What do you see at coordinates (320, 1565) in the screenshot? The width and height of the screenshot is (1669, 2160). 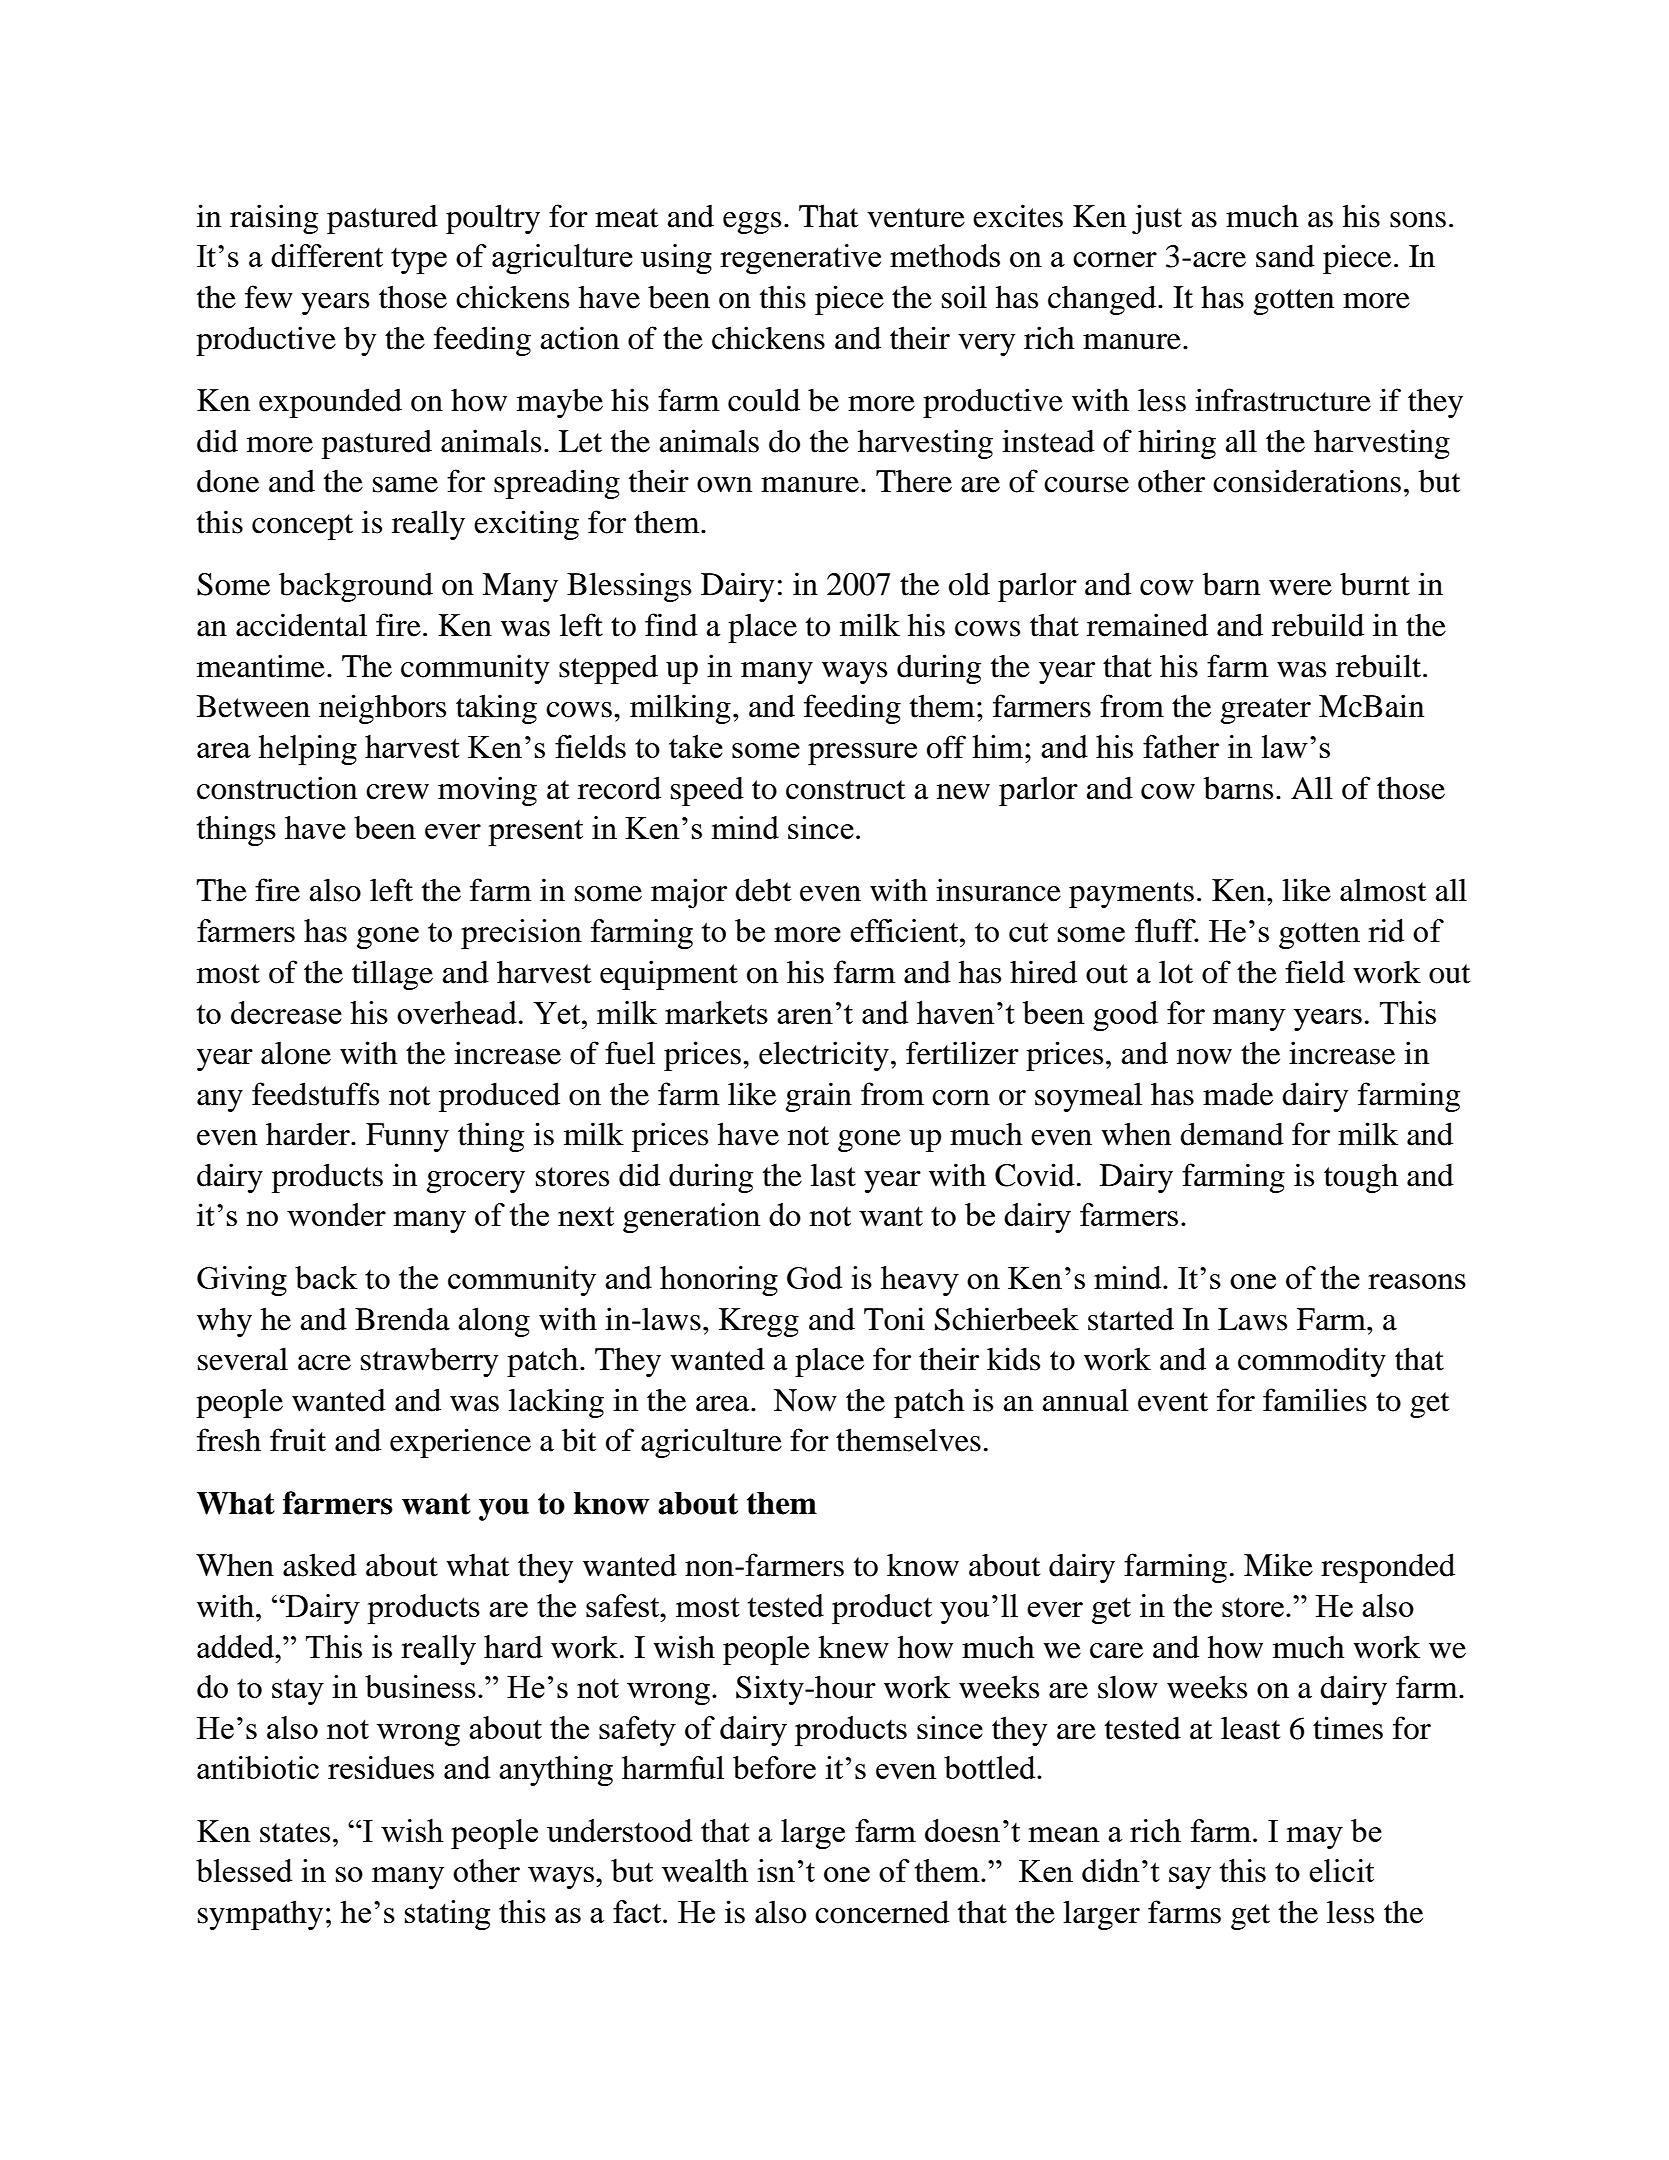 I see `asked` at bounding box center [320, 1565].
